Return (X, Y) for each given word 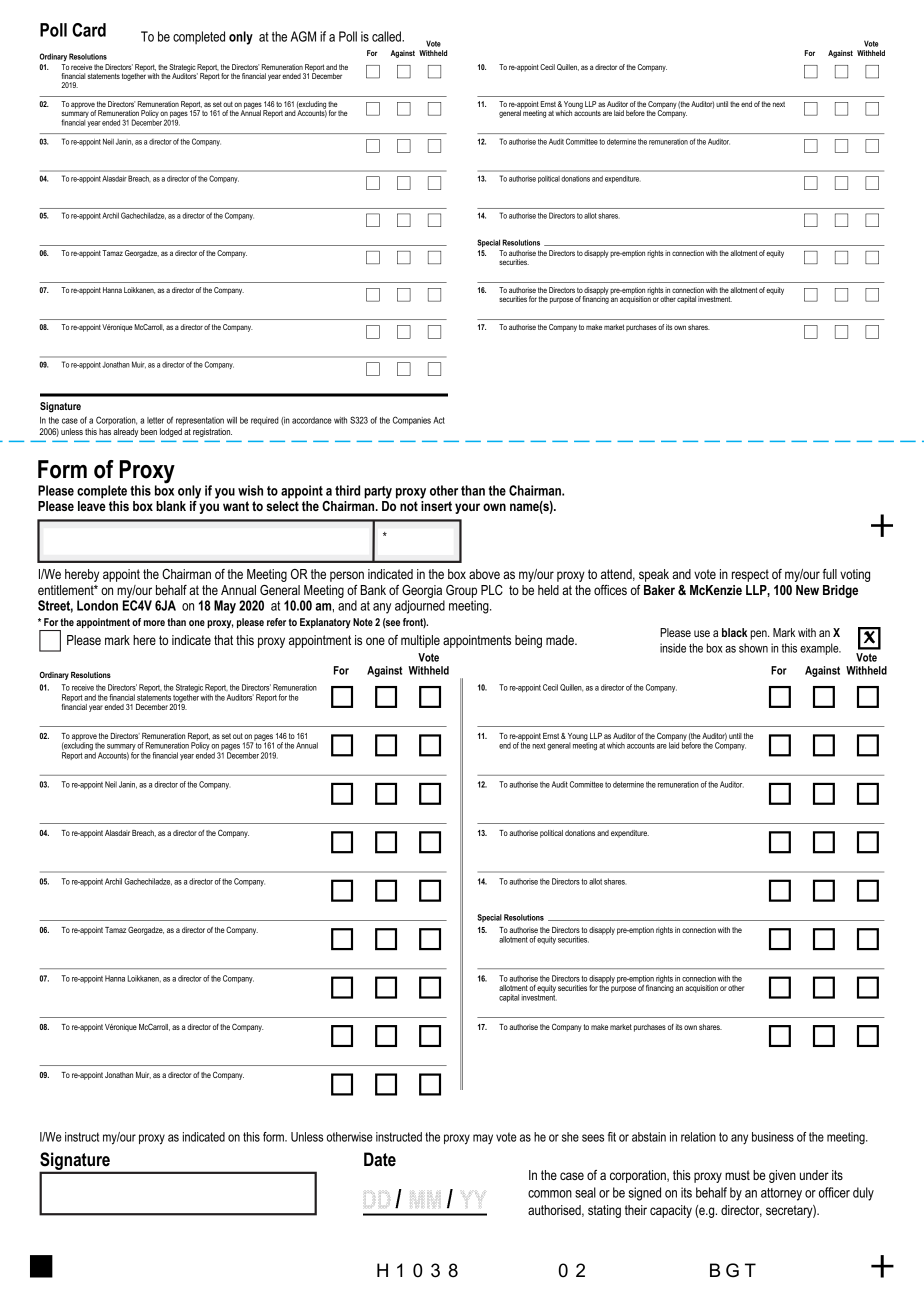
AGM (303, 36)
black (735, 632)
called (387, 36)
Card (89, 30)
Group (461, 591)
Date (380, 1159)
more (154, 623)
